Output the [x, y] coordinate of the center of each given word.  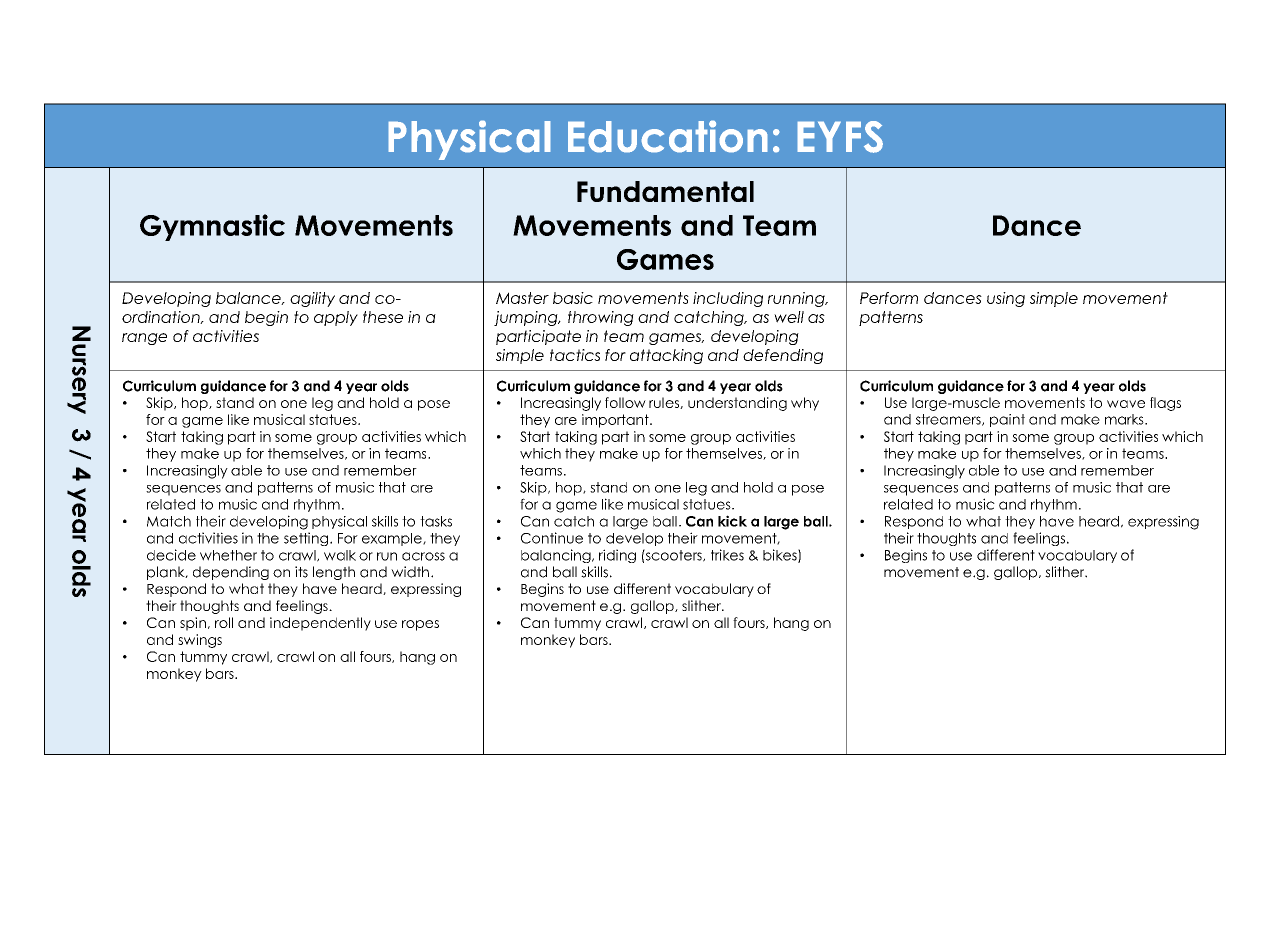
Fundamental [665, 191]
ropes [420, 625]
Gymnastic [212, 227]
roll [224, 622]
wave [1126, 404]
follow [625, 402]
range [144, 339]
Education [668, 136]
